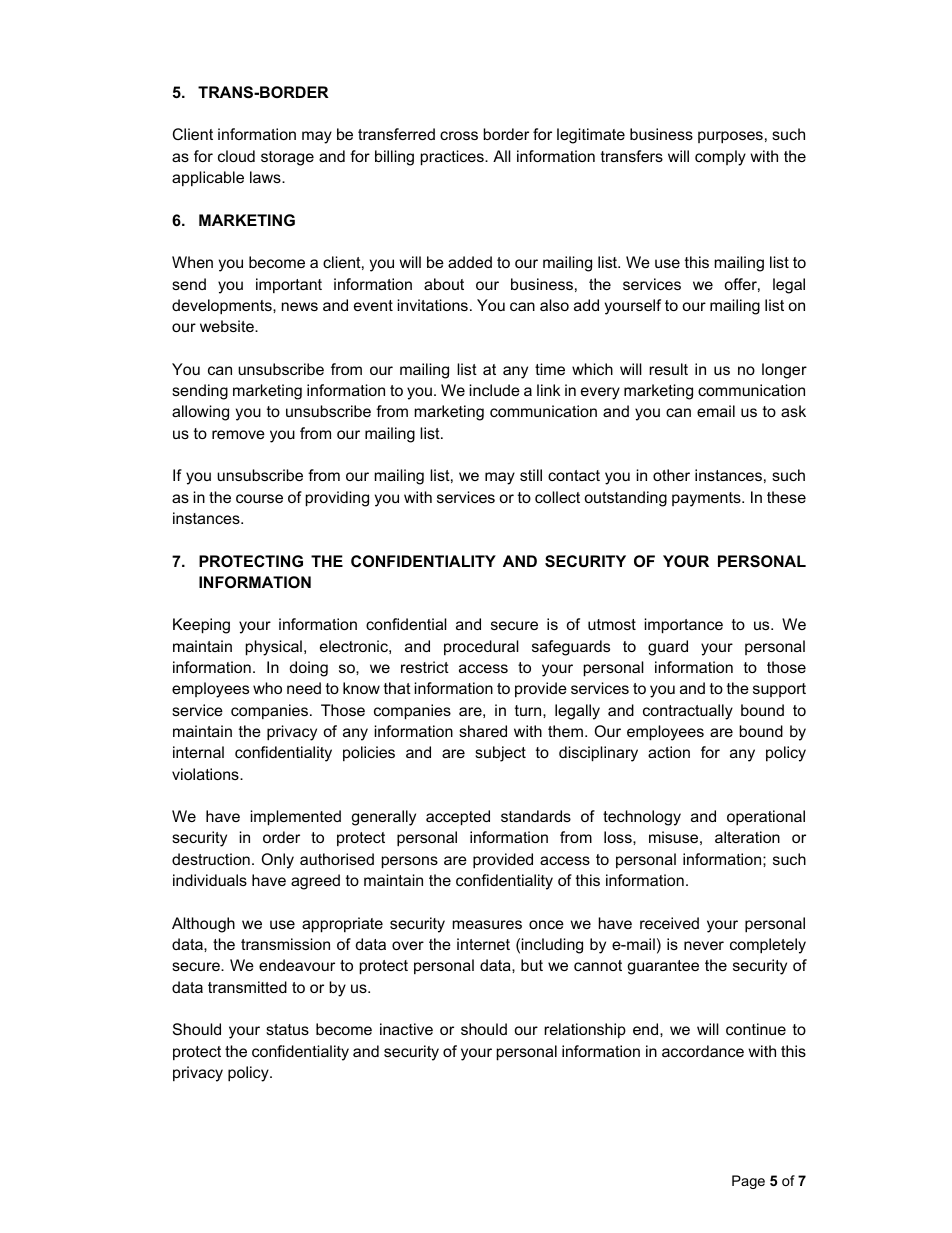  What do you see at coordinates (274, 648) in the image?
I see `physical` at bounding box center [274, 648].
